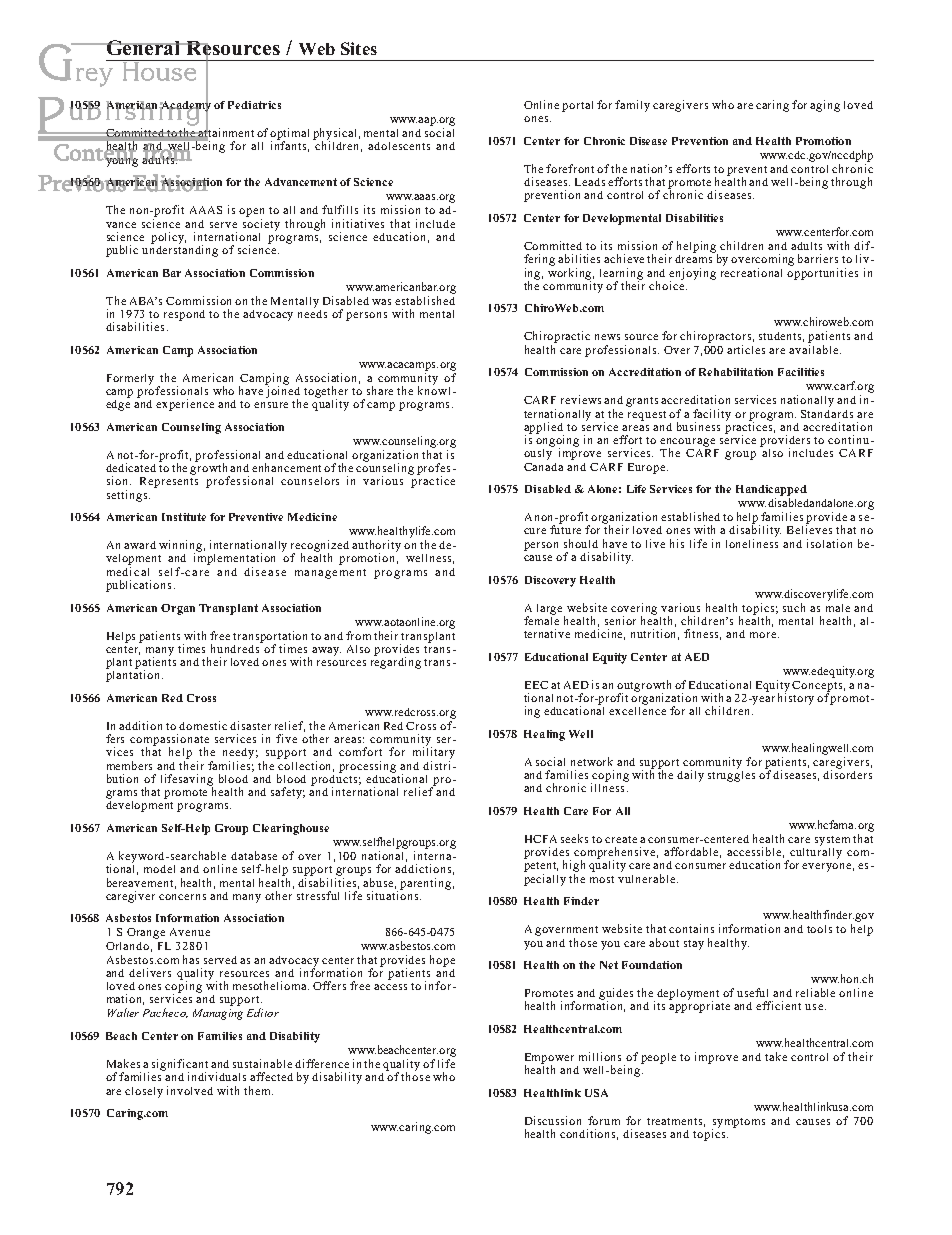 The height and width of the screenshot is (1235, 952). I want to click on Pediatrics, so click(254, 105).
